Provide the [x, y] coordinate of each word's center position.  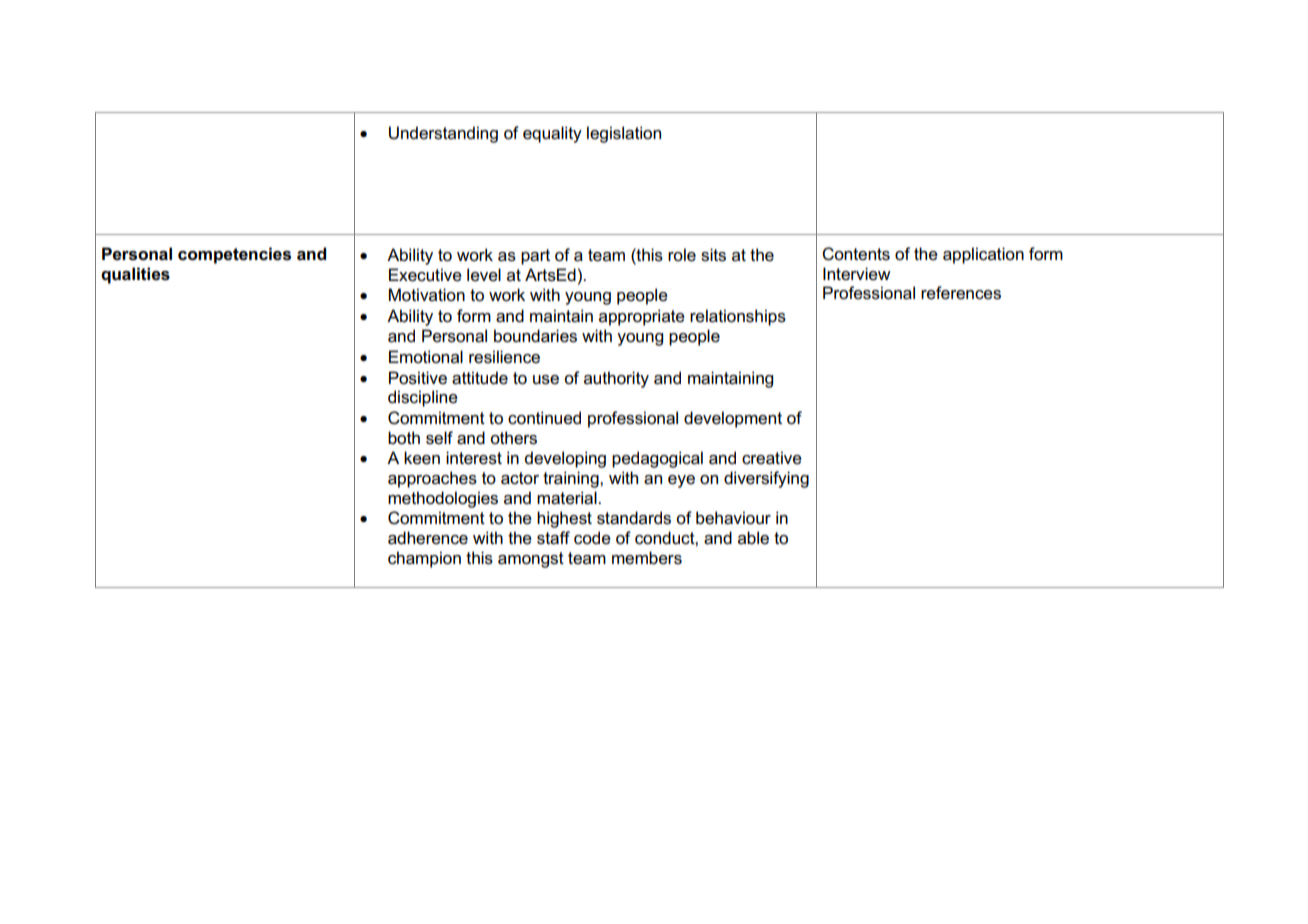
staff [553, 538]
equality [552, 134]
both [404, 438]
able [753, 538]
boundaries [535, 336]
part [535, 257]
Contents [856, 254]
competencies [234, 255]
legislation [624, 134]
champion [424, 559]
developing [565, 459]
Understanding [443, 134]
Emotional [426, 356]
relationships [738, 317]
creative [772, 458]
